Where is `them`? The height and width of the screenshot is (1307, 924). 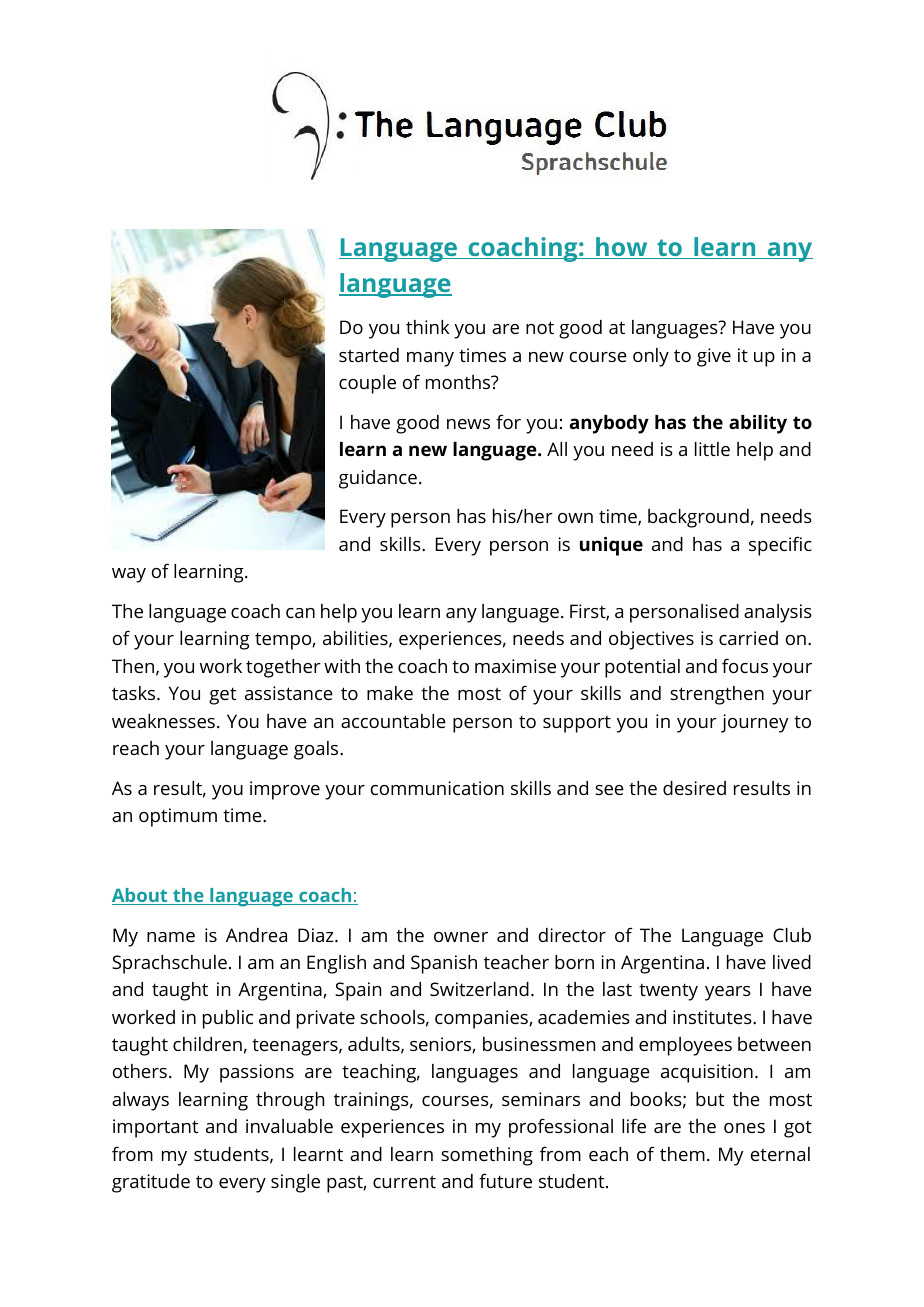
them is located at coordinates (682, 1154).
